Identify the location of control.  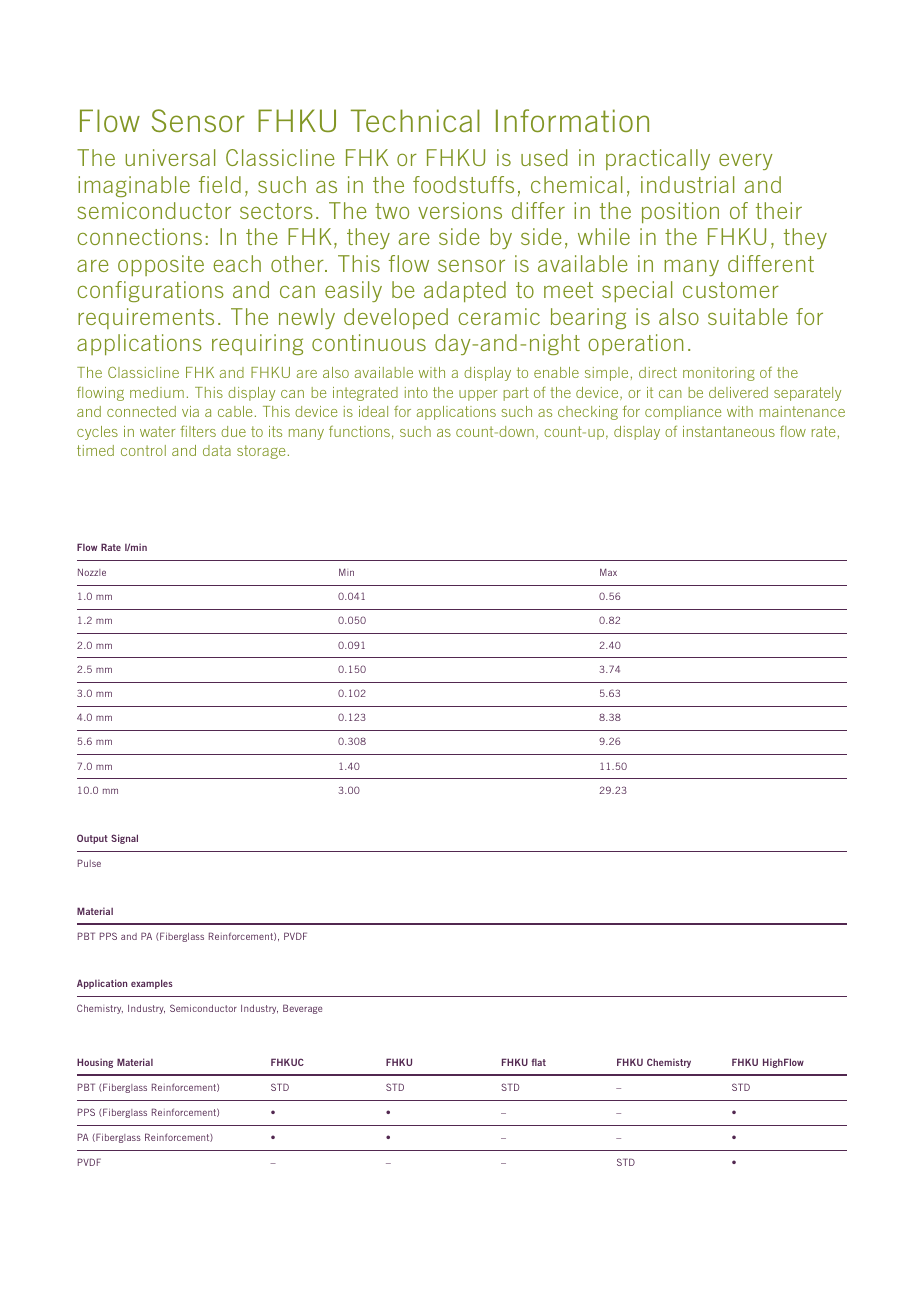
(143, 450).
